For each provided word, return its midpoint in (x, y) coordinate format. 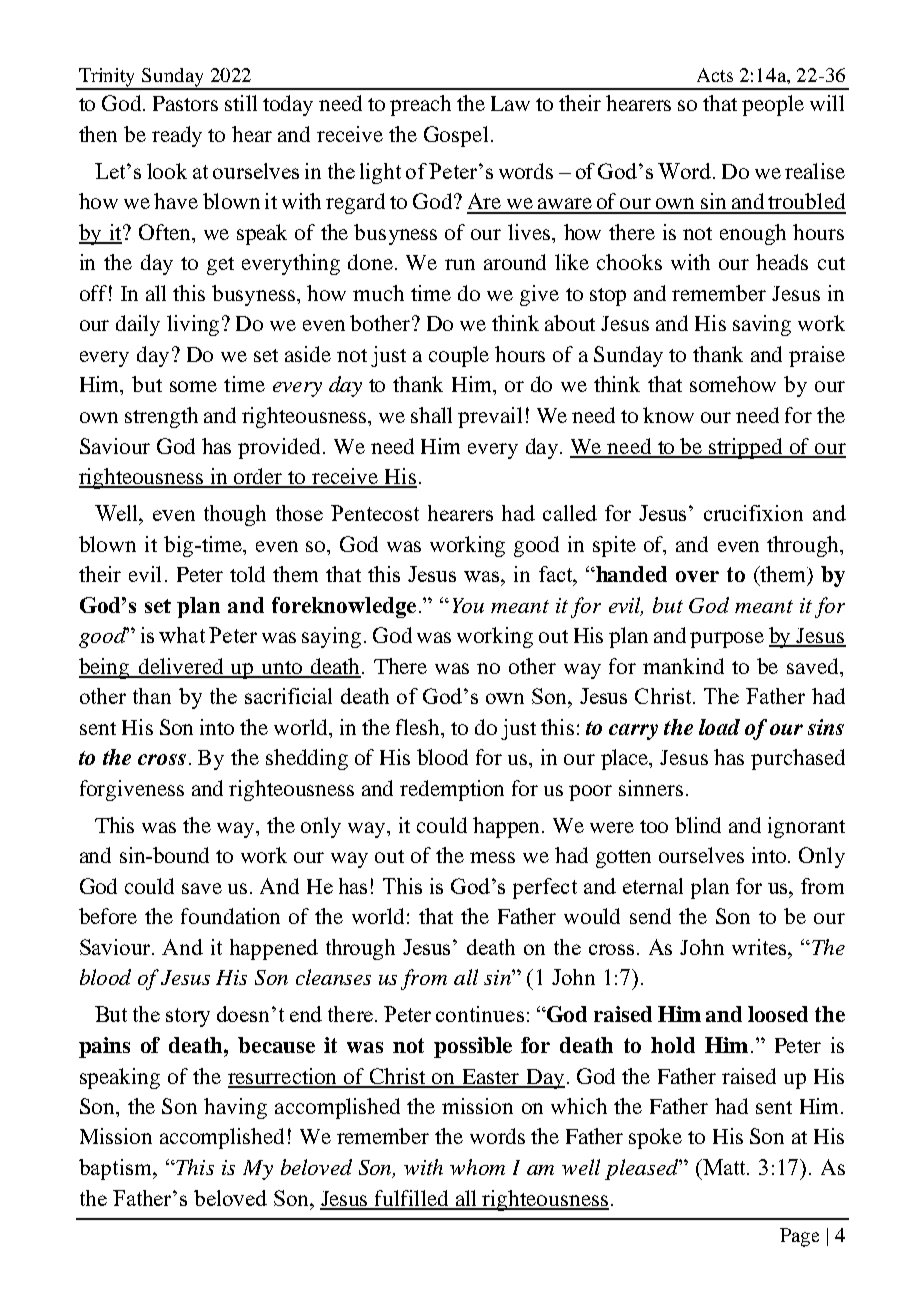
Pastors (185, 103)
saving (762, 325)
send (650, 916)
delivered (181, 667)
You (468, 605)
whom (477, 1167)
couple (459, 356)
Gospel (456, 136)
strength (161, 417)
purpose (727, 640)
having (235, 1108)
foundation (230, 916)
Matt (725, 1167)
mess (492, 857)
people (773, 105)
